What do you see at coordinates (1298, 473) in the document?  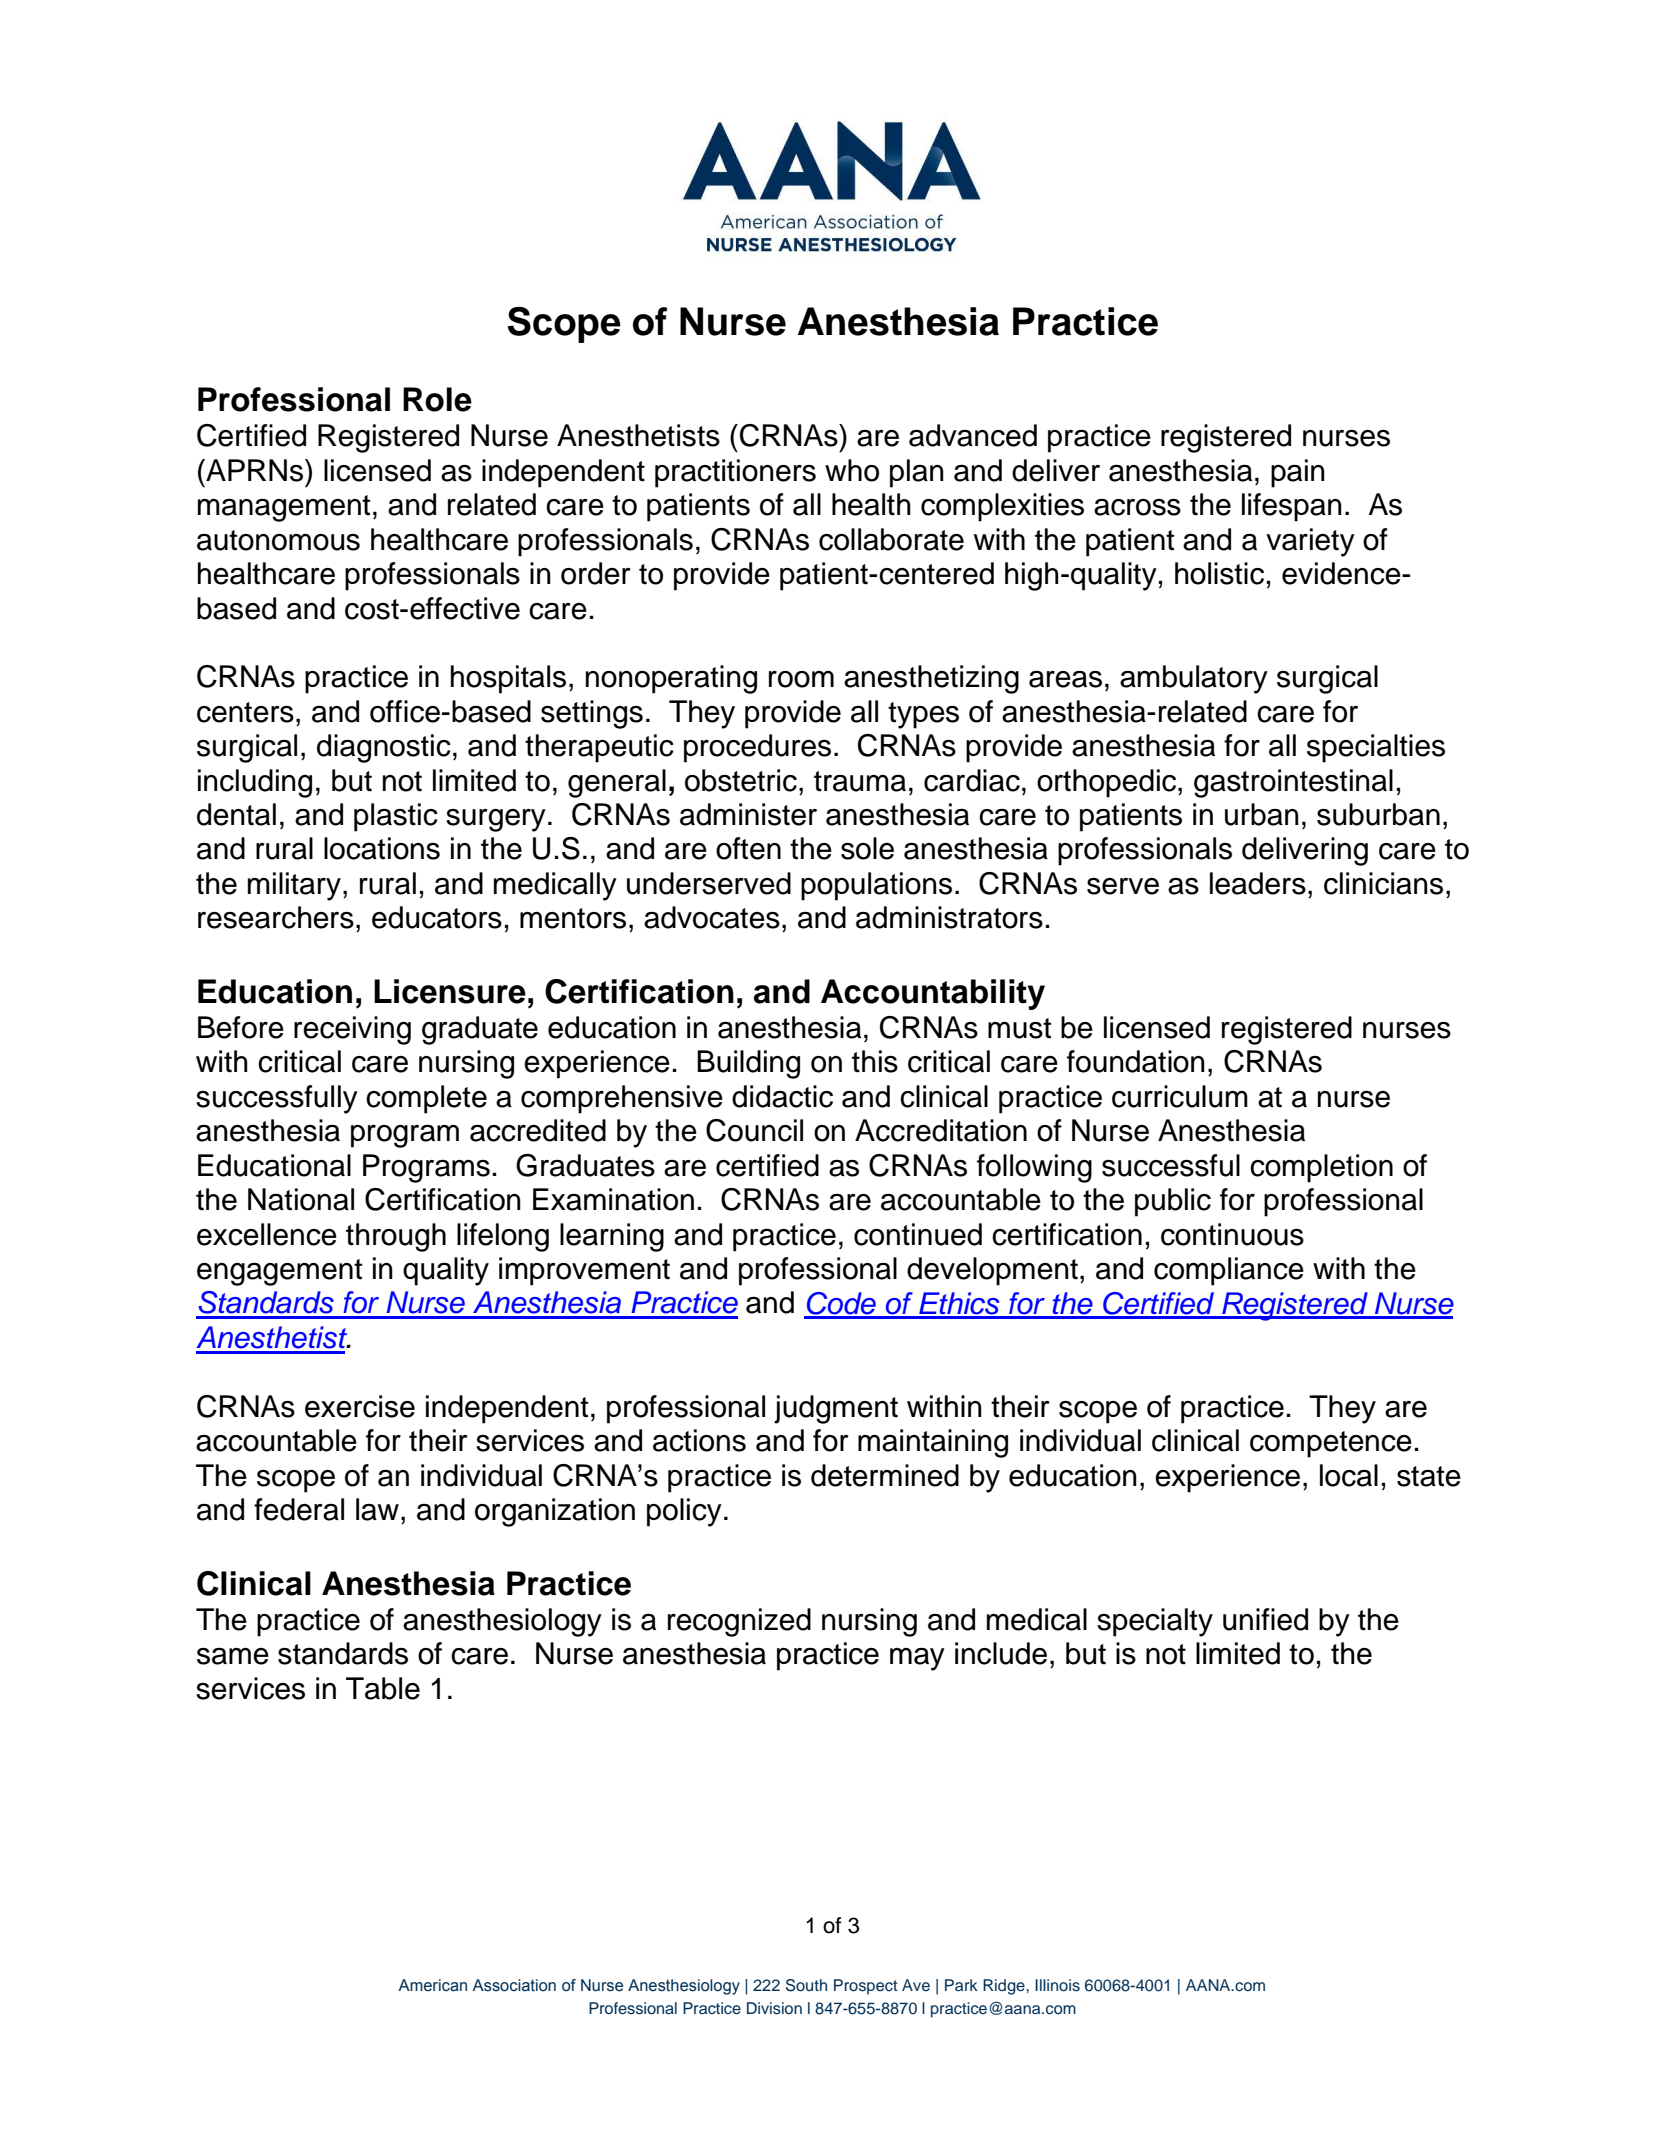 I see `pain` at bounding box center [1298, 473].
